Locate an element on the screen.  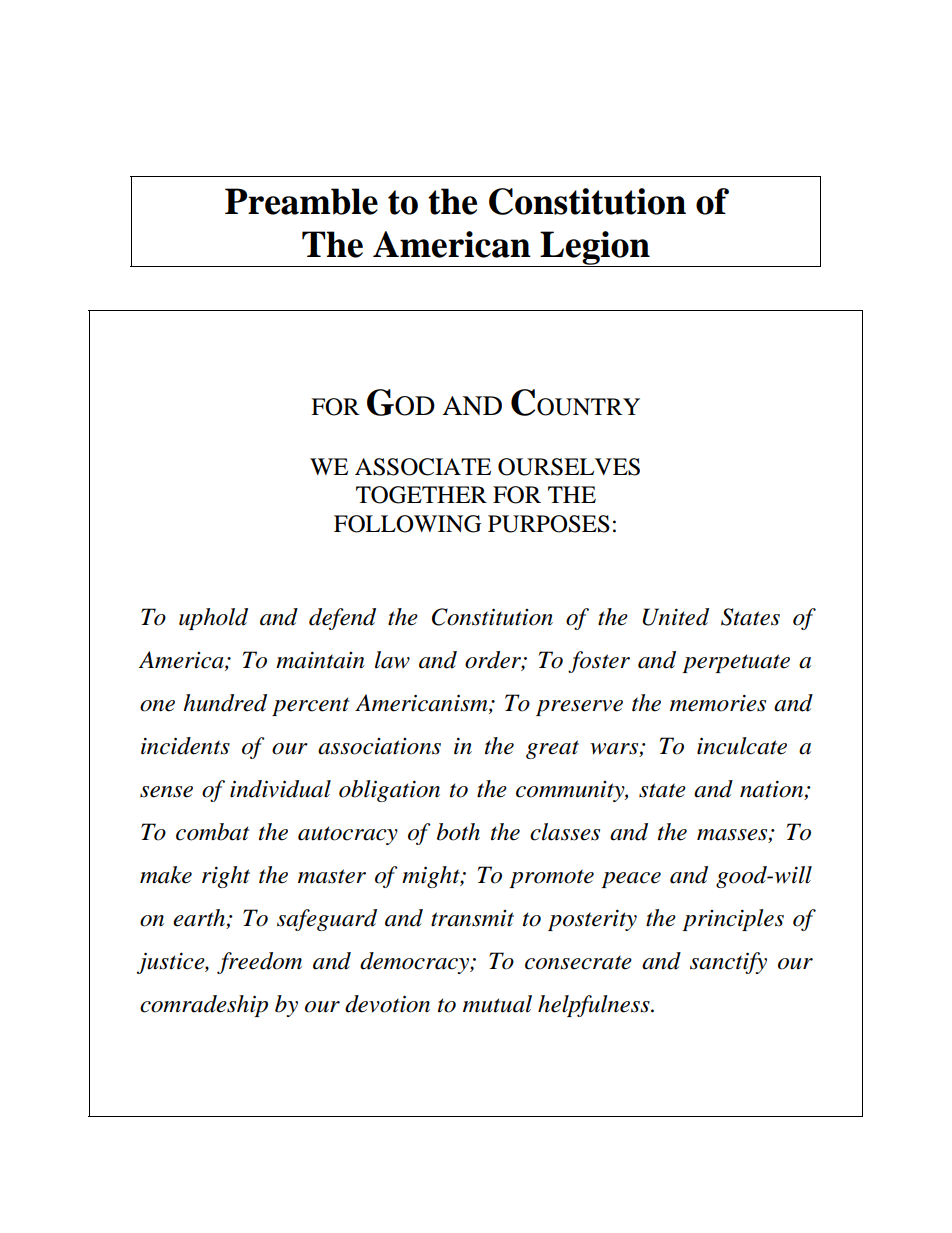
PURPOSES is located at coordinates (549, 524).
